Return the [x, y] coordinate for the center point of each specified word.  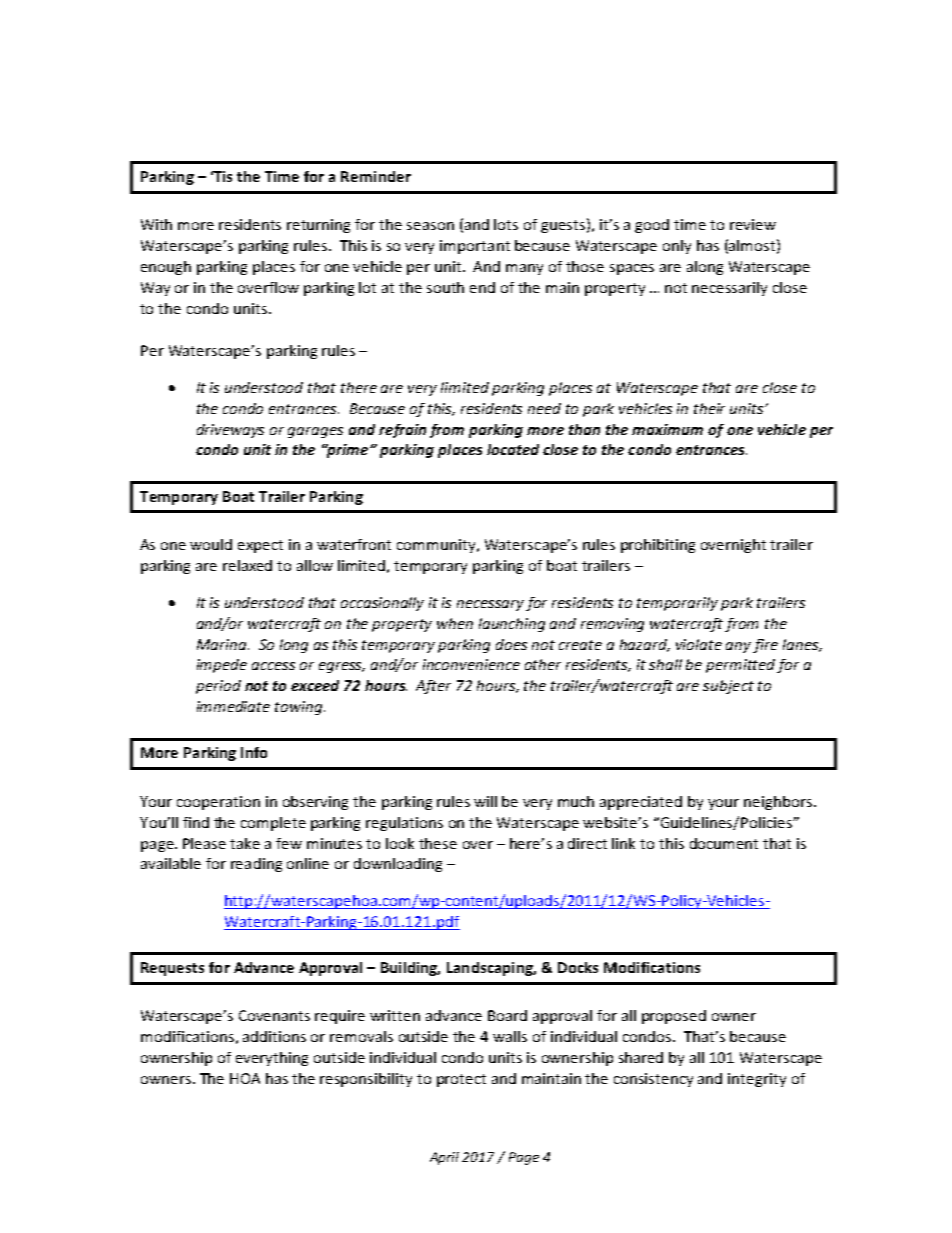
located [513, 449]
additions [274, 1036]
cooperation [218, 803]
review [753, 224]
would [211, 544]
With [156, 224]
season [430, 226]
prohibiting [658, 546]
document [724, 843]
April [444, 1158]
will [485, 801]
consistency [653, 1080]
